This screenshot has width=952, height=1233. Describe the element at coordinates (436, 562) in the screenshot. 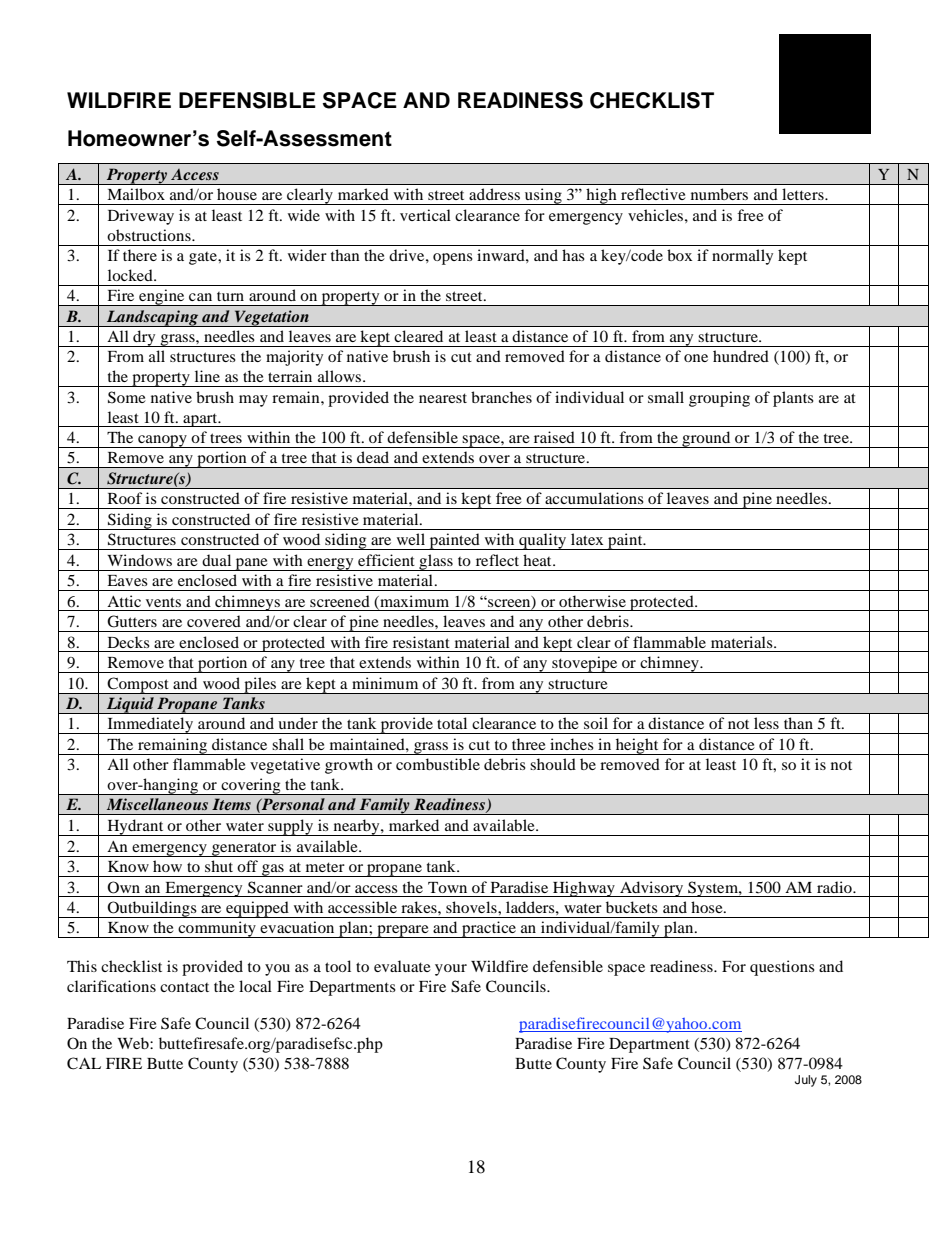

I see `glass` at that location.
